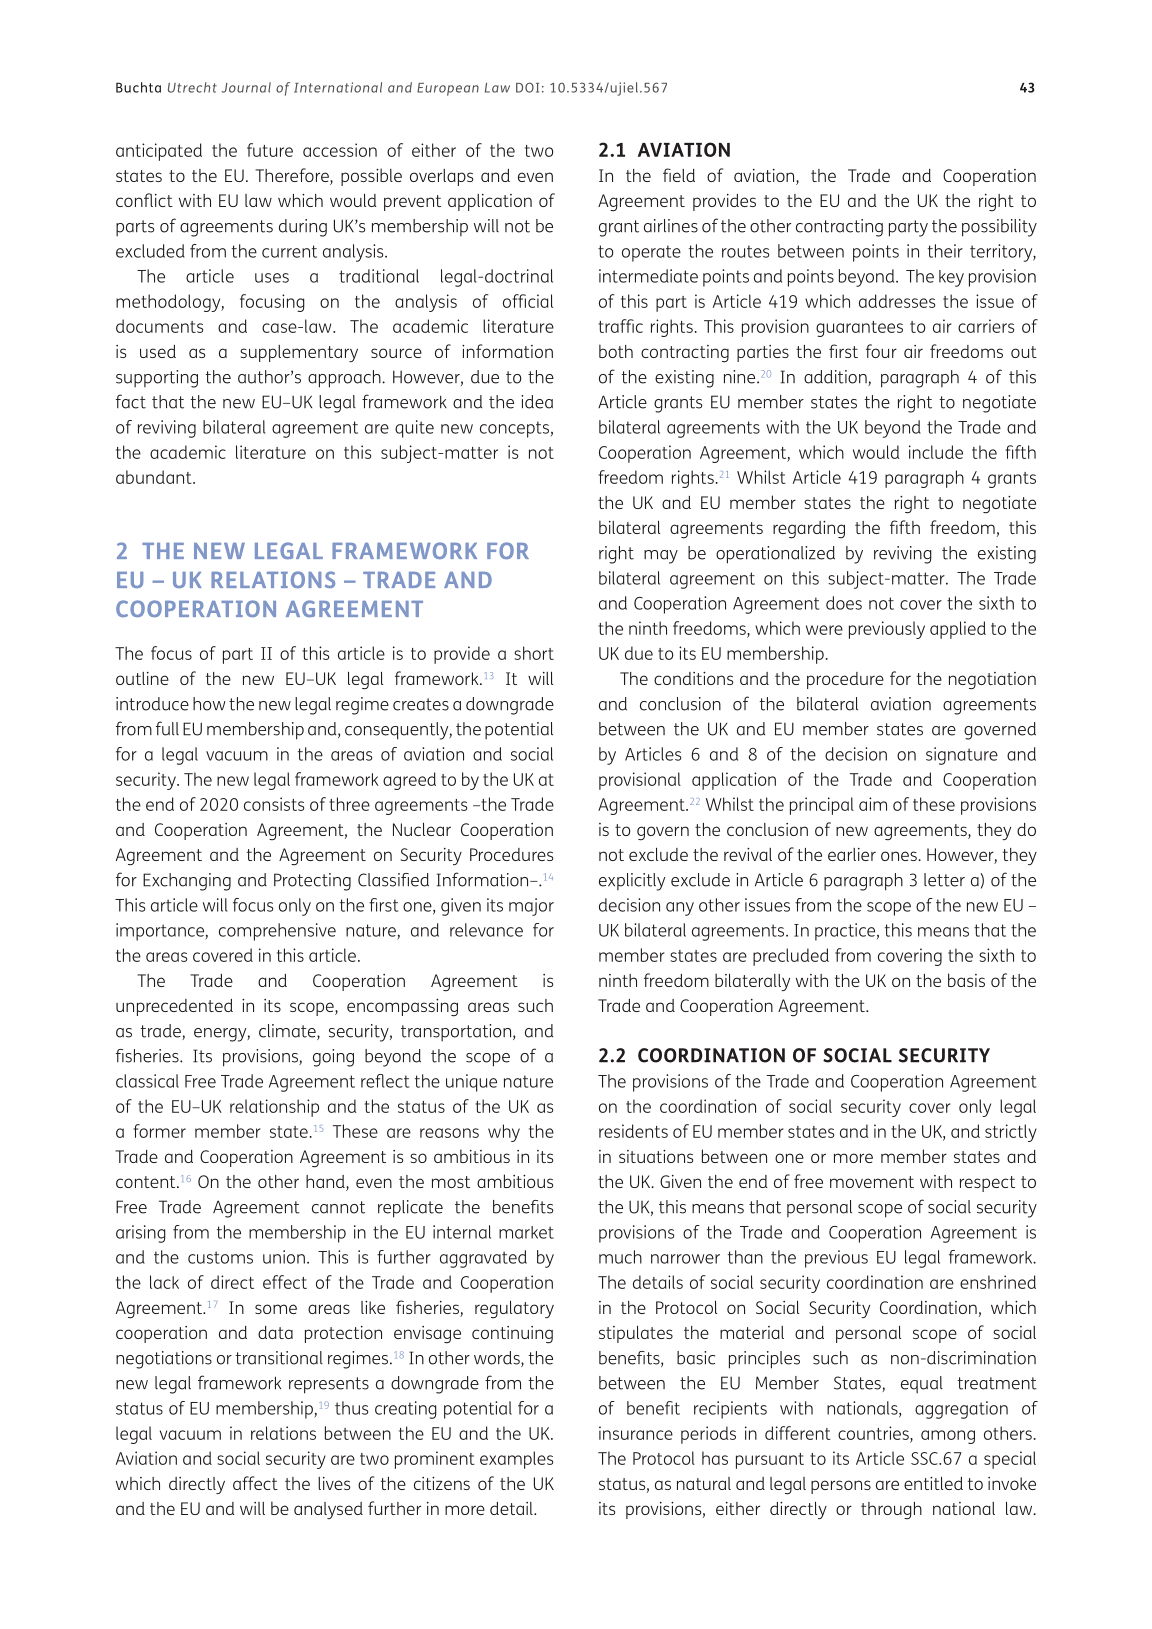 The width and height of the screenshot is (1152, 1629). Describe the element at coordinates (516, 1460) in the screenshot. I see `examples` at that location.
